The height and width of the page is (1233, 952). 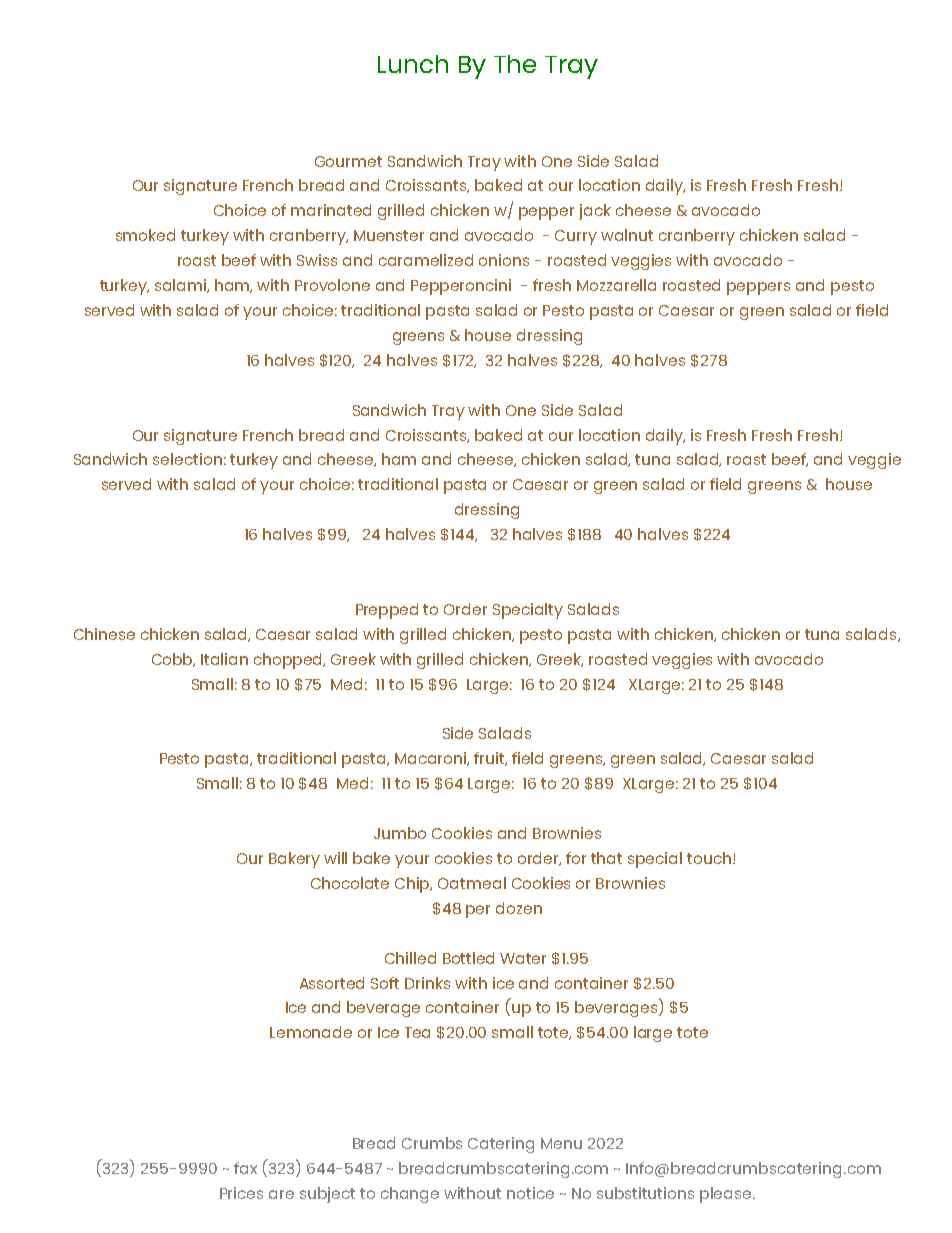 I want to click on fruit, so click(x=490, y=759).
